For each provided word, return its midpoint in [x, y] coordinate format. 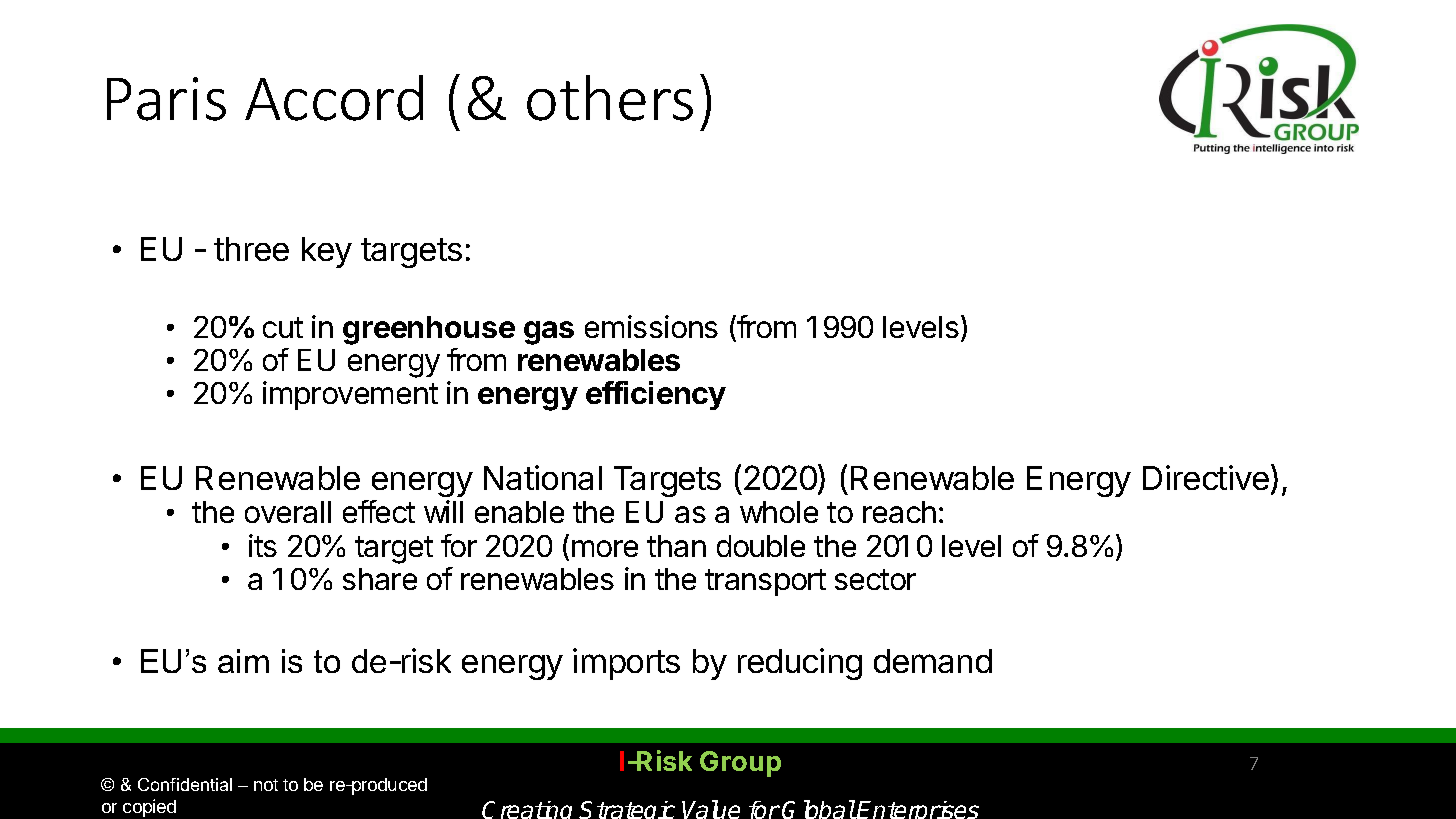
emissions [651, 326]
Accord [334, 98]
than [676, 546]
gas [549, 333]
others [610, 98]
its [263, 545]
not [266, 785]
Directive [1206, 477]
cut [283, 327]
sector [875, 579]
